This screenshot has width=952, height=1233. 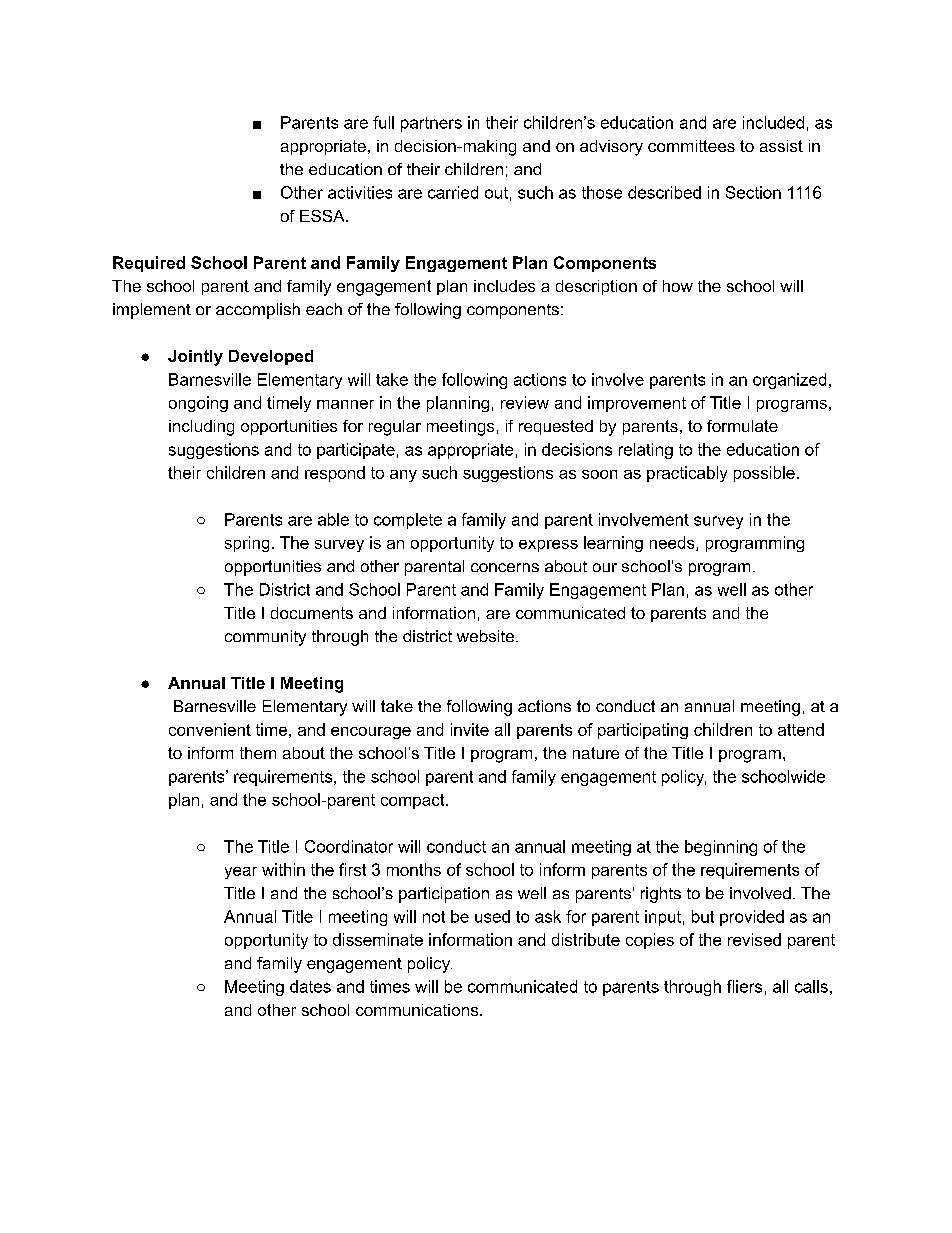 What do you see at coordinates (789, 381) in the screenshot?
I see `organized` at bounding box center [789, 381].
